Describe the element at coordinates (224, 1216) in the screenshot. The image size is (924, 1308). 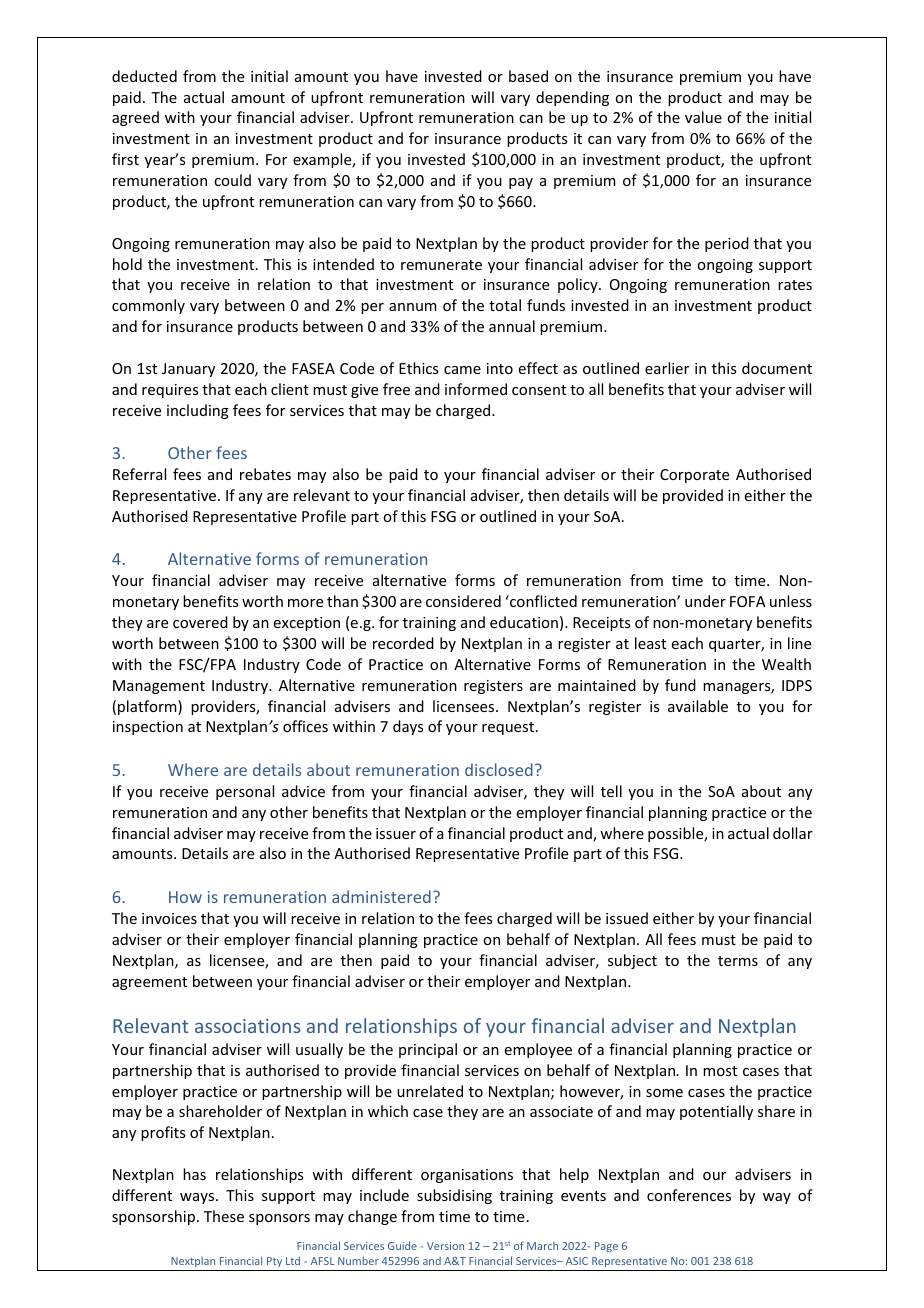
I see `These` at that location.
